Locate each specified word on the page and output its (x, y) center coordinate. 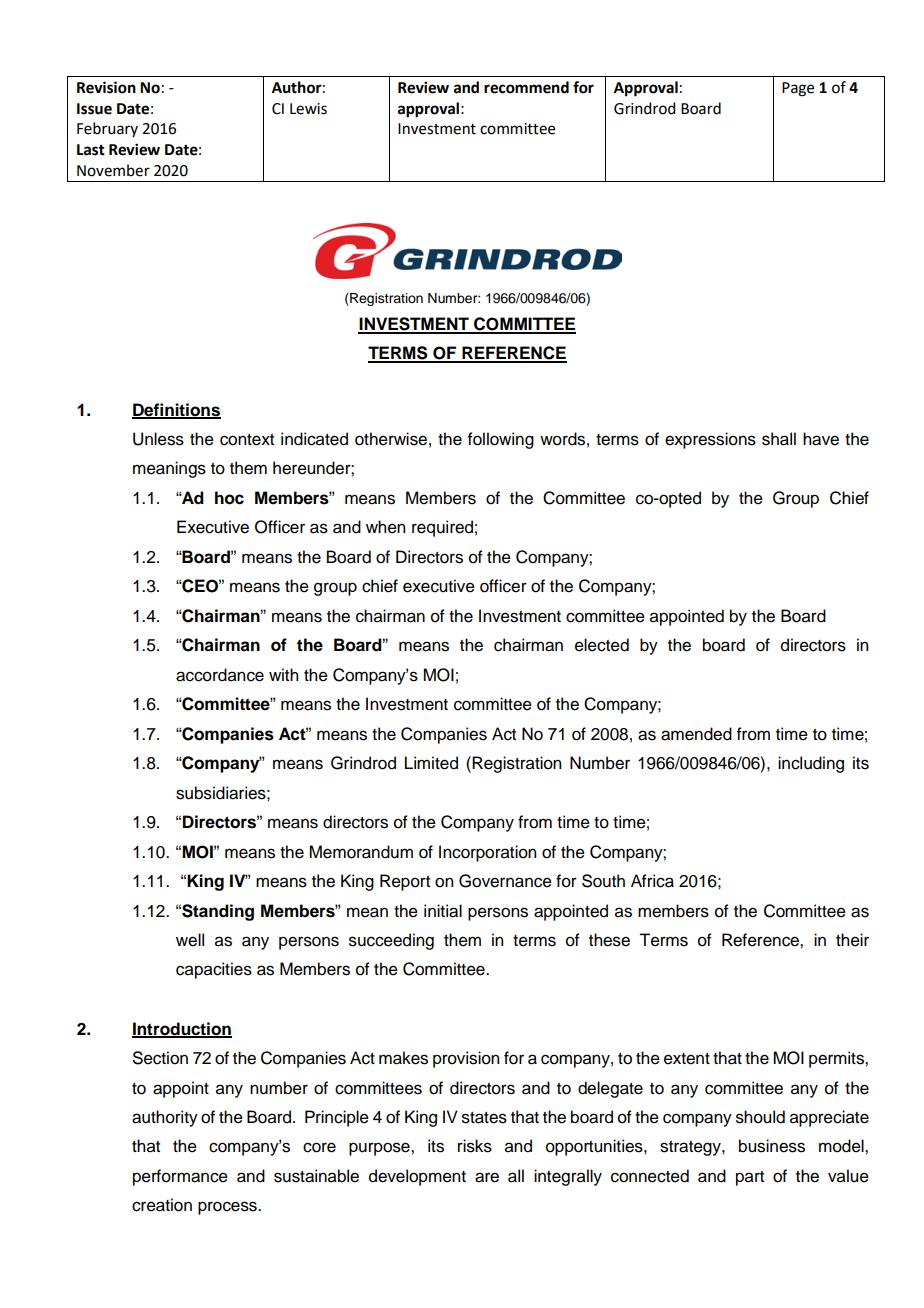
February (107, 129)
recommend (526, 87)
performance (180, 1177)
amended (696, 734)
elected (602, 645)
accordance (220, 675)
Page (798, 89)
